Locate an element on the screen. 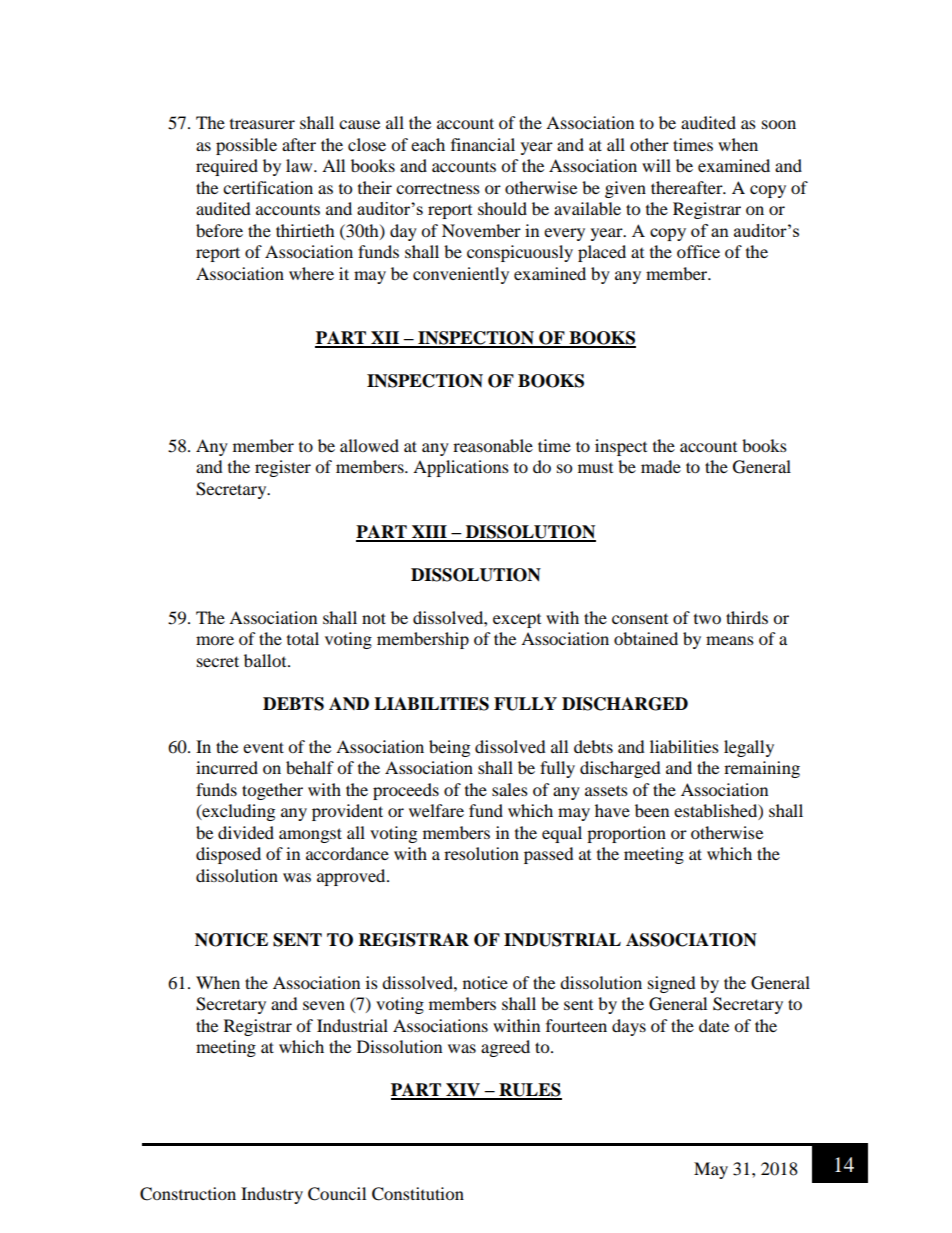 This screenshot has height=1233, width=952. will is located at coordinates (656, 165).
